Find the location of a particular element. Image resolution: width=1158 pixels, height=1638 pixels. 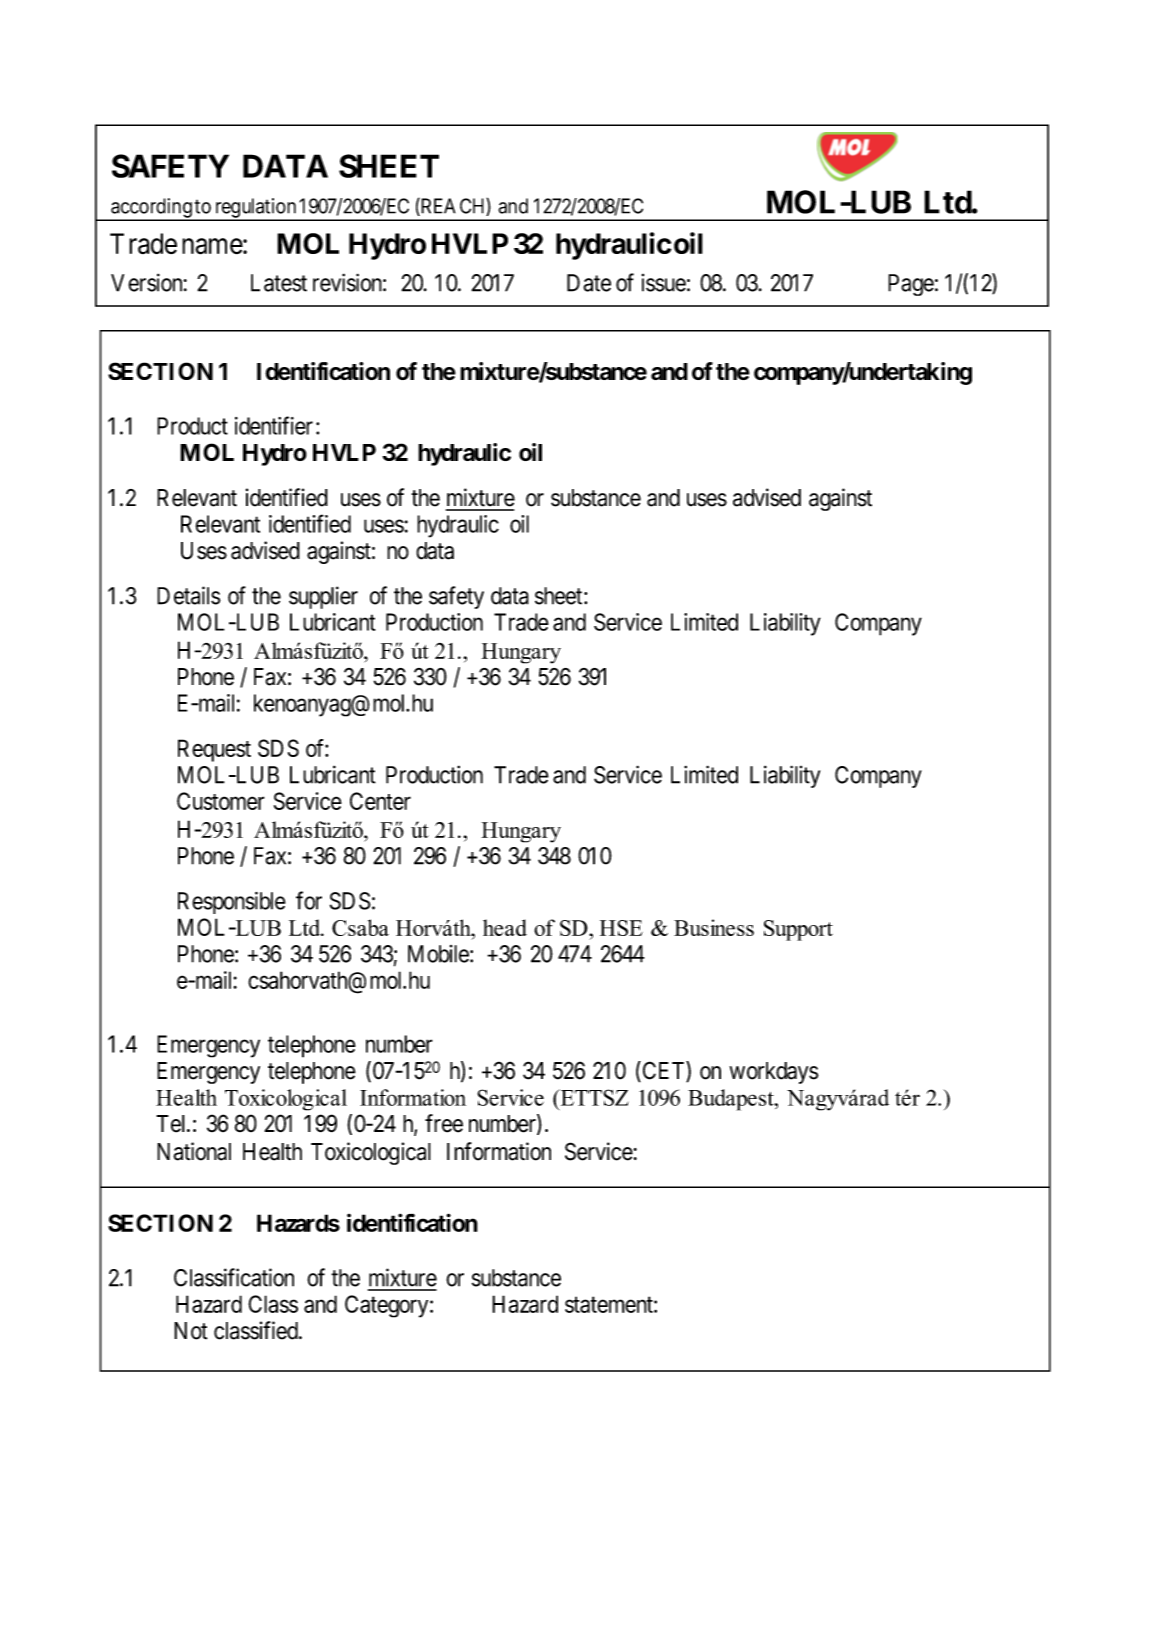

Center is located at coordinates (380, 801).
